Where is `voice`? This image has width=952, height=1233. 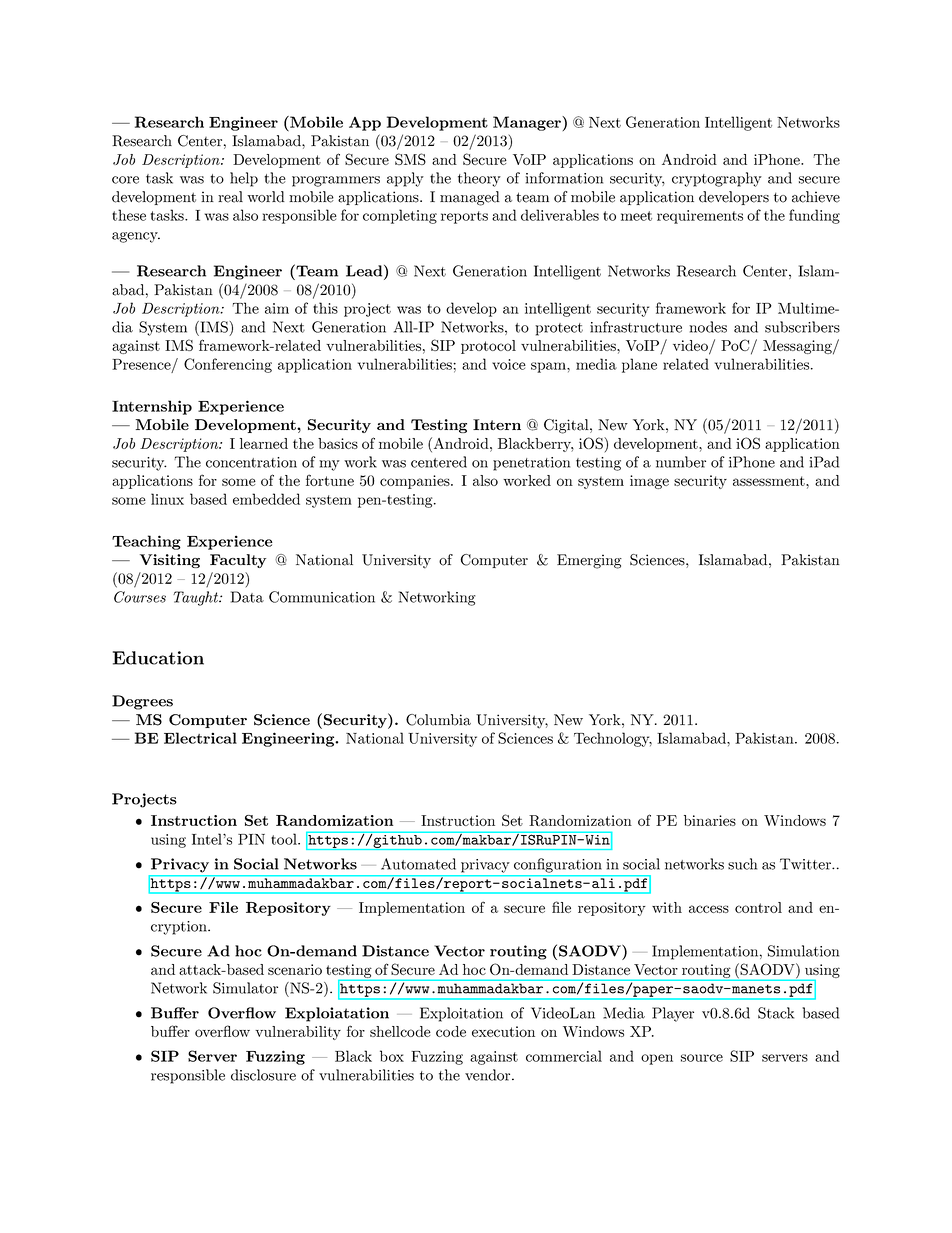
voice is located at coordinates (509, 364).
